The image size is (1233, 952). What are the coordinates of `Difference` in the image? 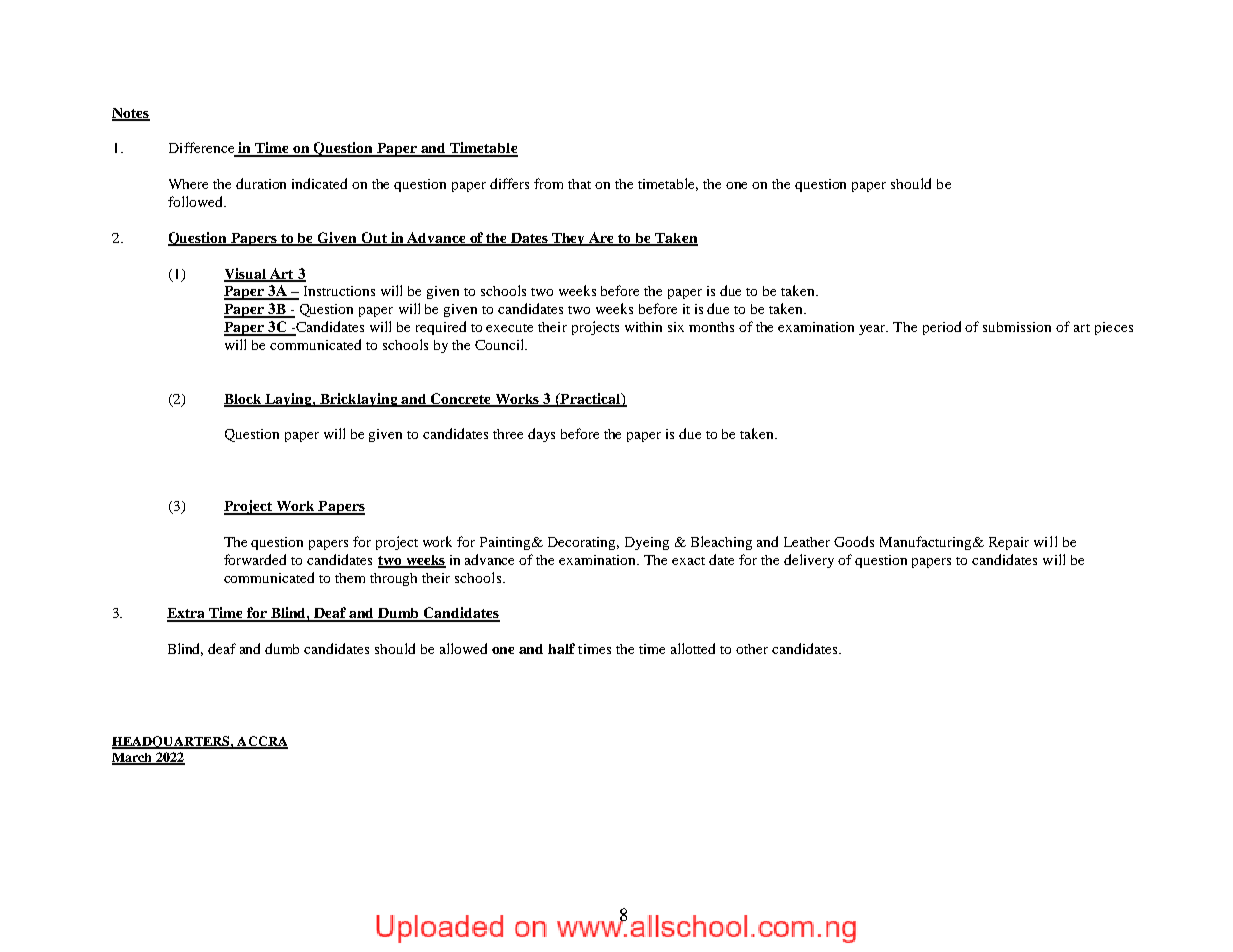 It's located at (203, 149).
